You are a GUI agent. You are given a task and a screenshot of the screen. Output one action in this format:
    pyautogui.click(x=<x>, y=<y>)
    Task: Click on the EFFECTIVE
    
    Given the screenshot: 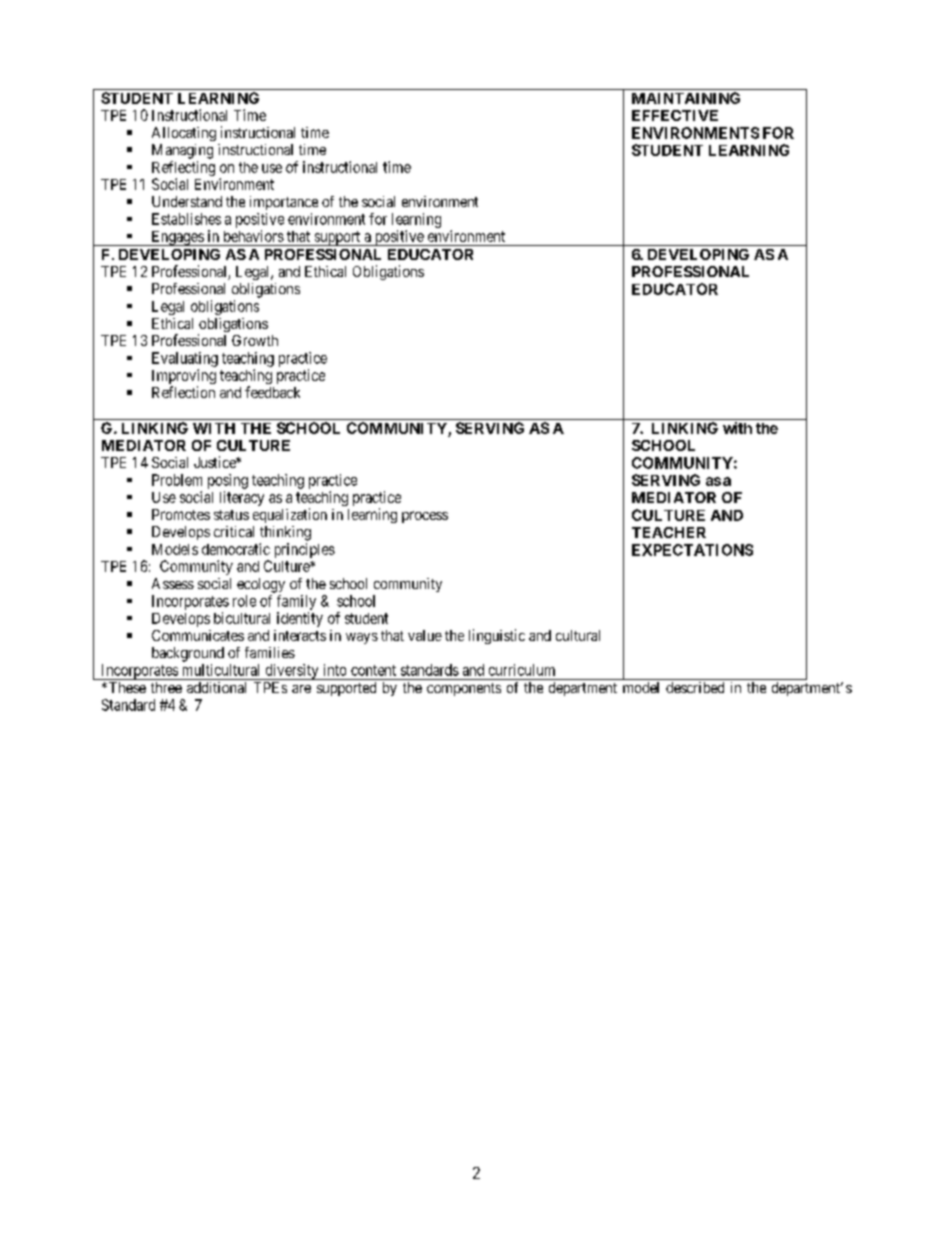 What is the action you would take?
    pyautogui.click(x=675, y=115)
